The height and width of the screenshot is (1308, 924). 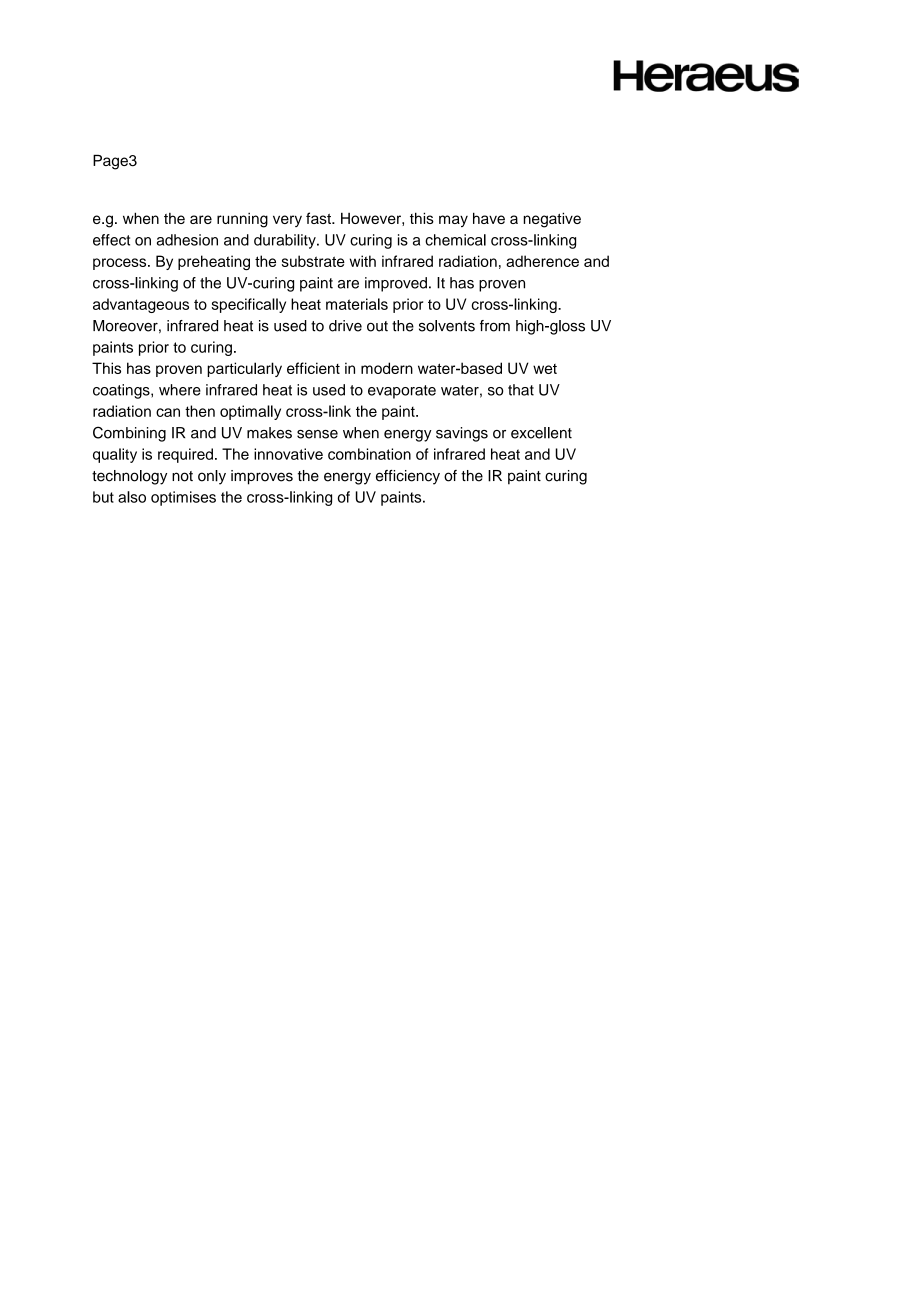 What do you see at coordinates (132, 497) in the screenshot?
I see `also` at bounding box center [132, 497].
